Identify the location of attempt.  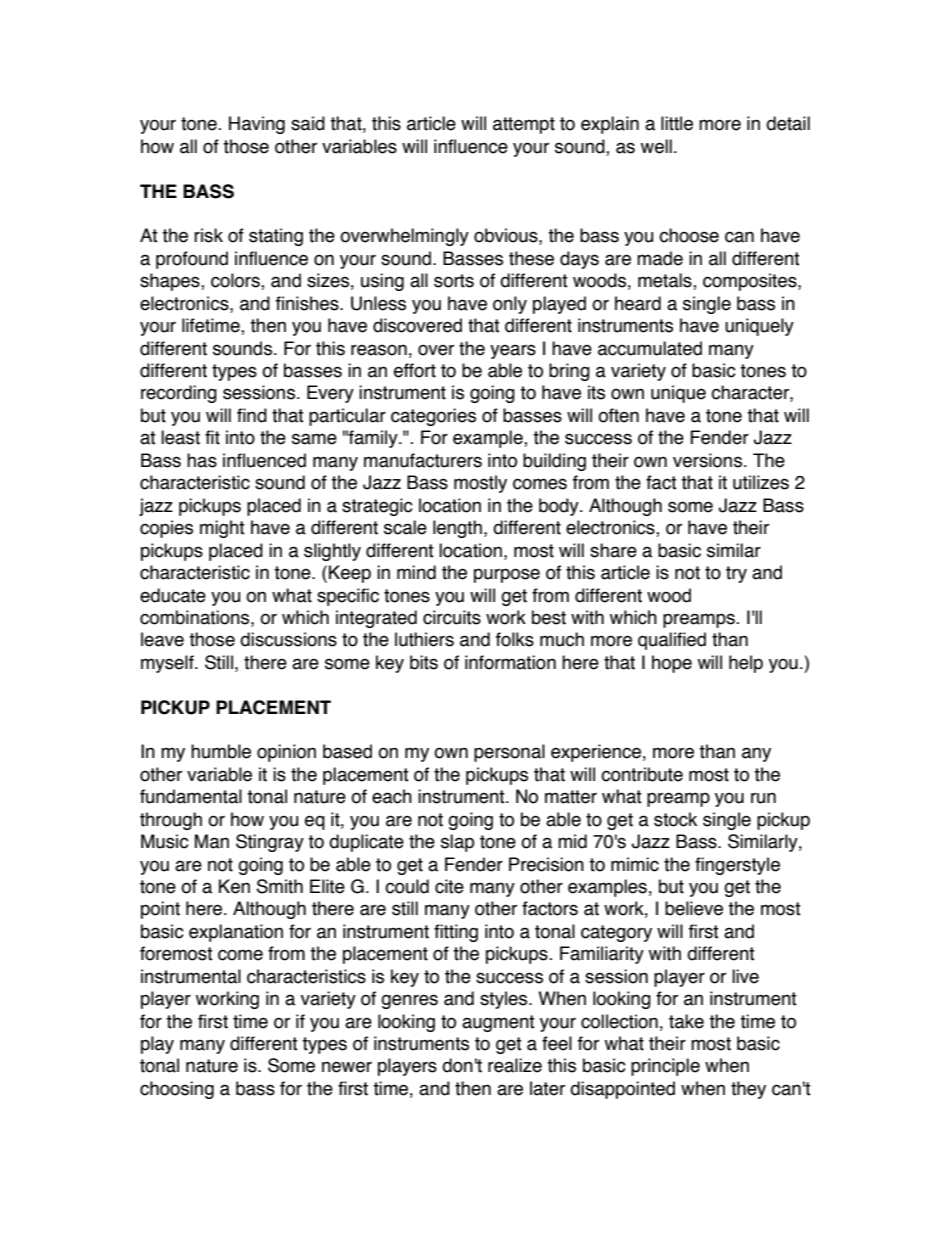
(524, 125).
